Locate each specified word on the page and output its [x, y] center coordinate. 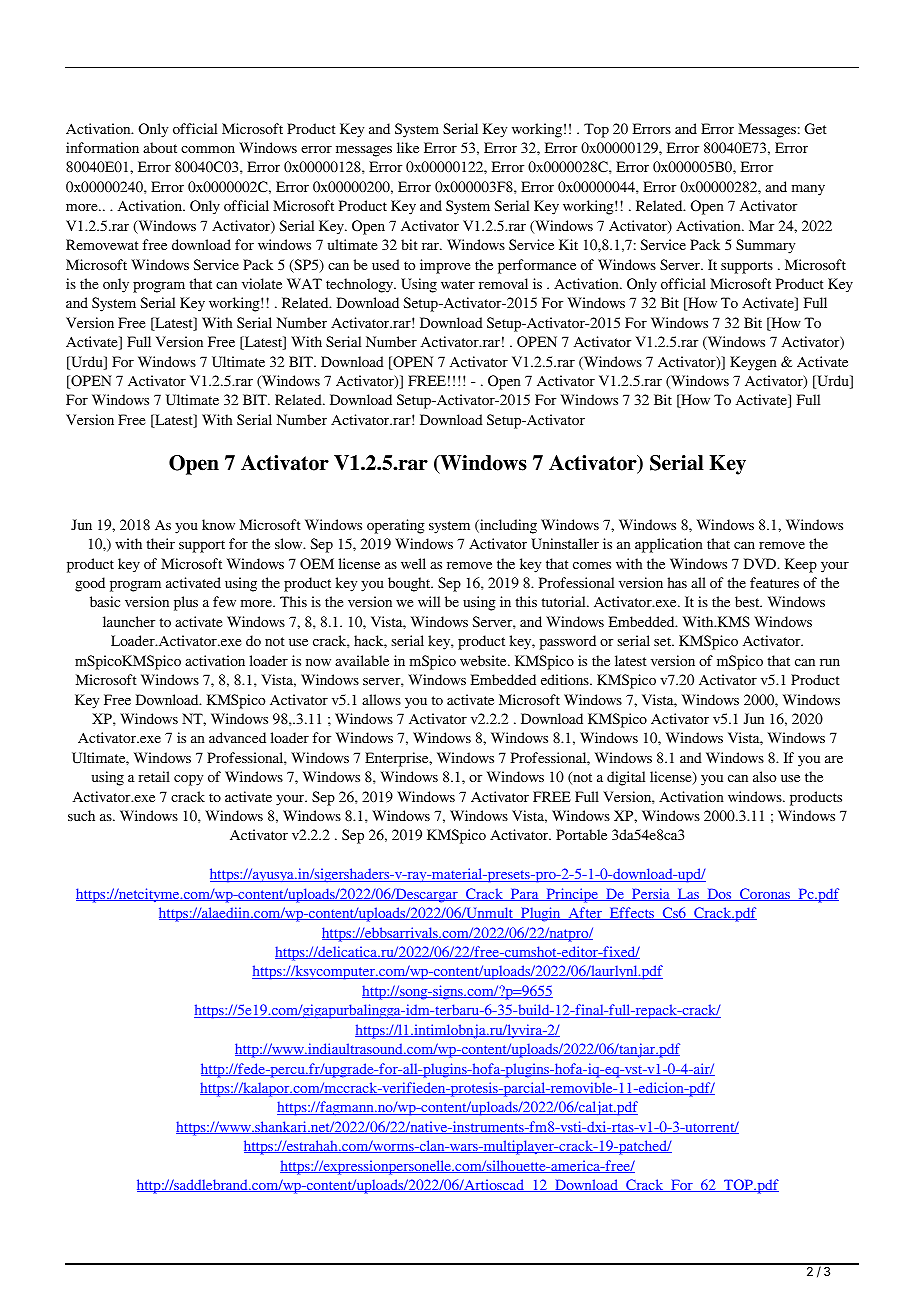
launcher [129, 621]
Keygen [753, 363]
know [218, 524]
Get [816, 129]
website [484, 660]
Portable [581, 834]
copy [188, 780]
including [507, 526]
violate [262, 283]
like [408, 147]
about [160, 147]
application [669, 545]
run [830, 662]
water [458, 284]
